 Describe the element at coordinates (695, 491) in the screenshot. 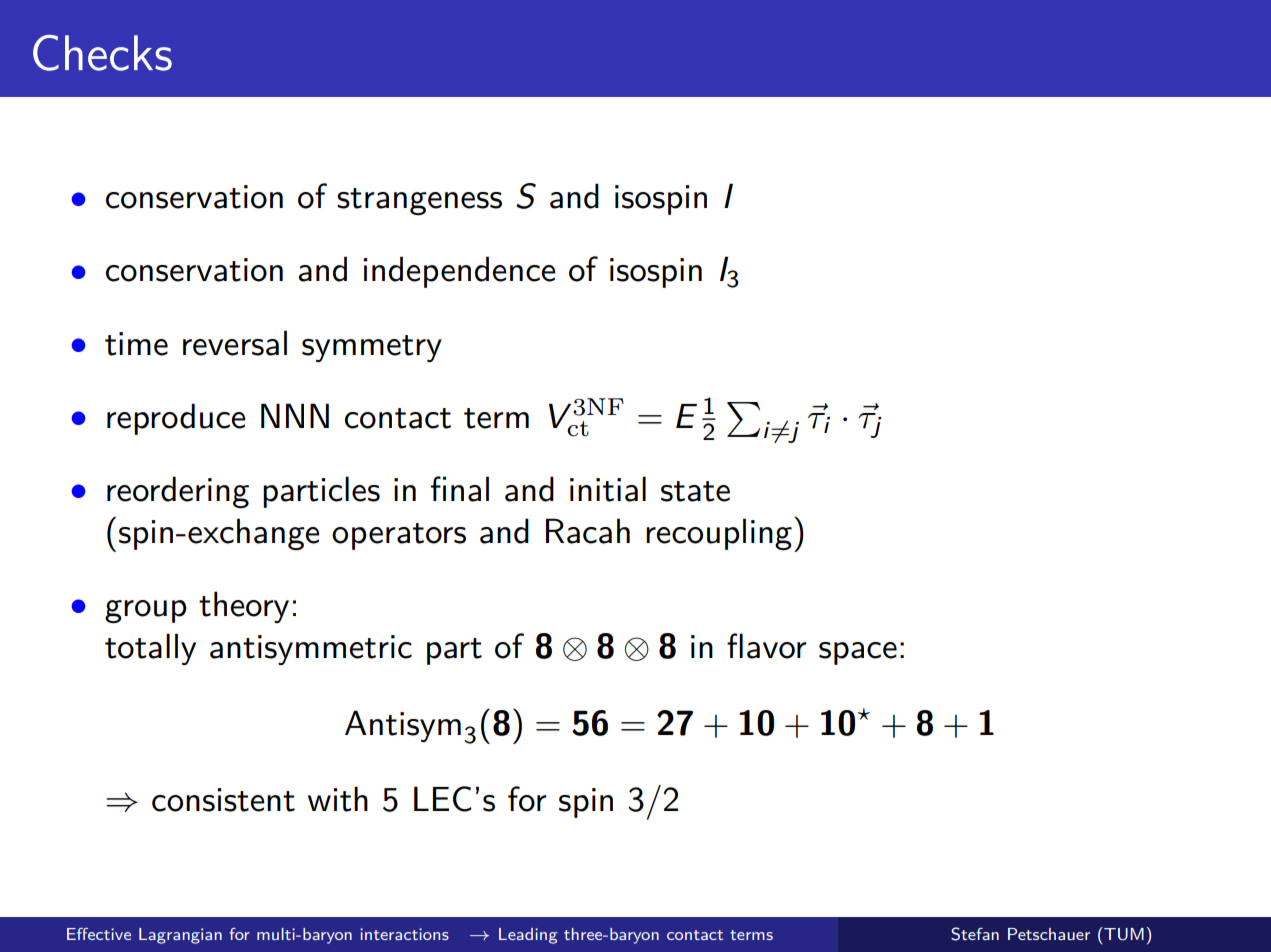

I see `state` at that location.
